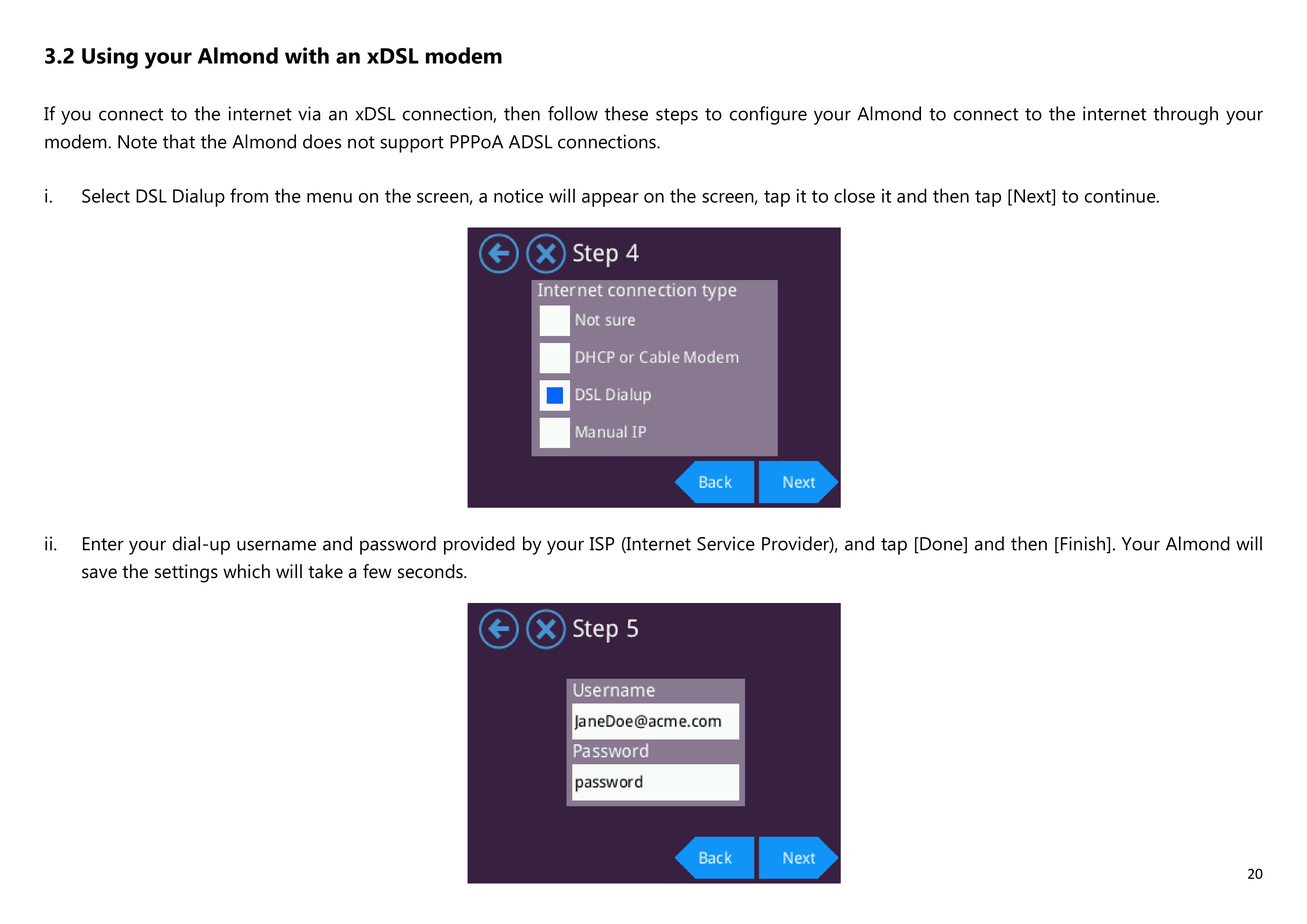 The height and width of the document is (924, 1307). What do you see at coordinates (854, 195) in the document?
I see `close` at bounding box center [854, 195].
